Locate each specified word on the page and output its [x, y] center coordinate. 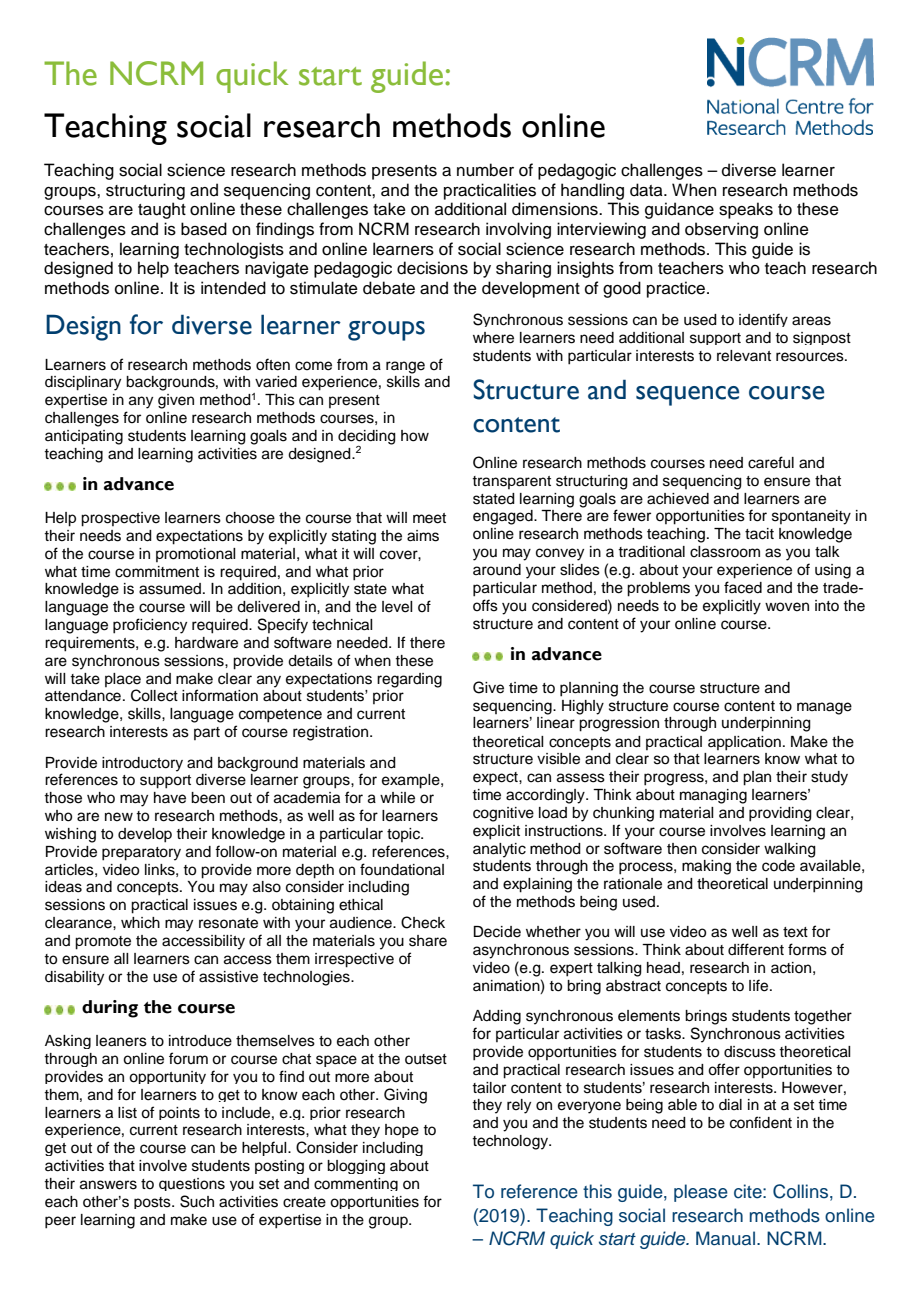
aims [423, 536]
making [706, 867]
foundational [402, 869]
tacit [759, 534]
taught [162, 210]
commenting [356, 1184]
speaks [746, 210]
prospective [120, 519]
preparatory [141, 854]
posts [153, 1203]
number [485, 170]
